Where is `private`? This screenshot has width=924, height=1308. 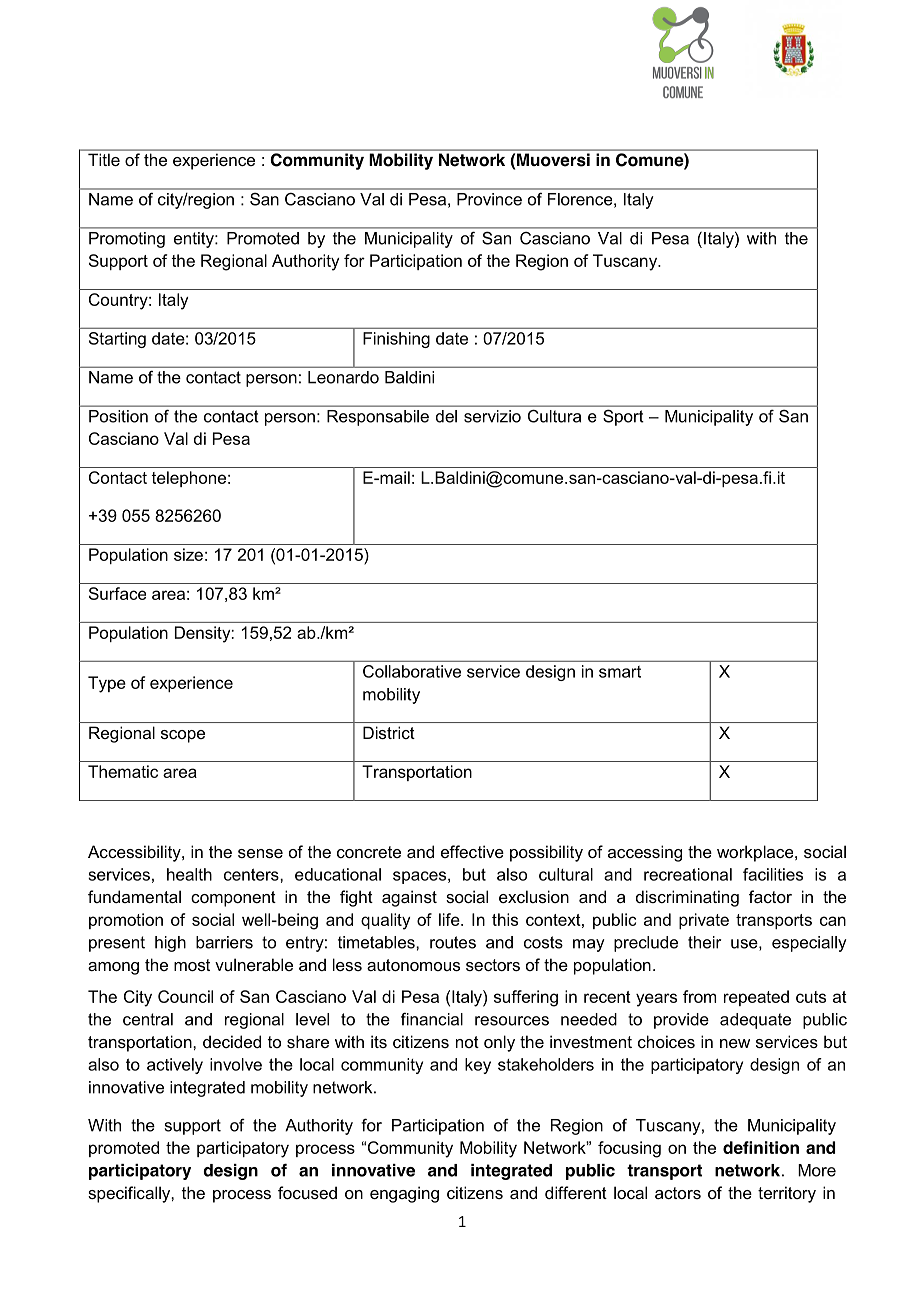
private is located at coordinates (704, 921).
